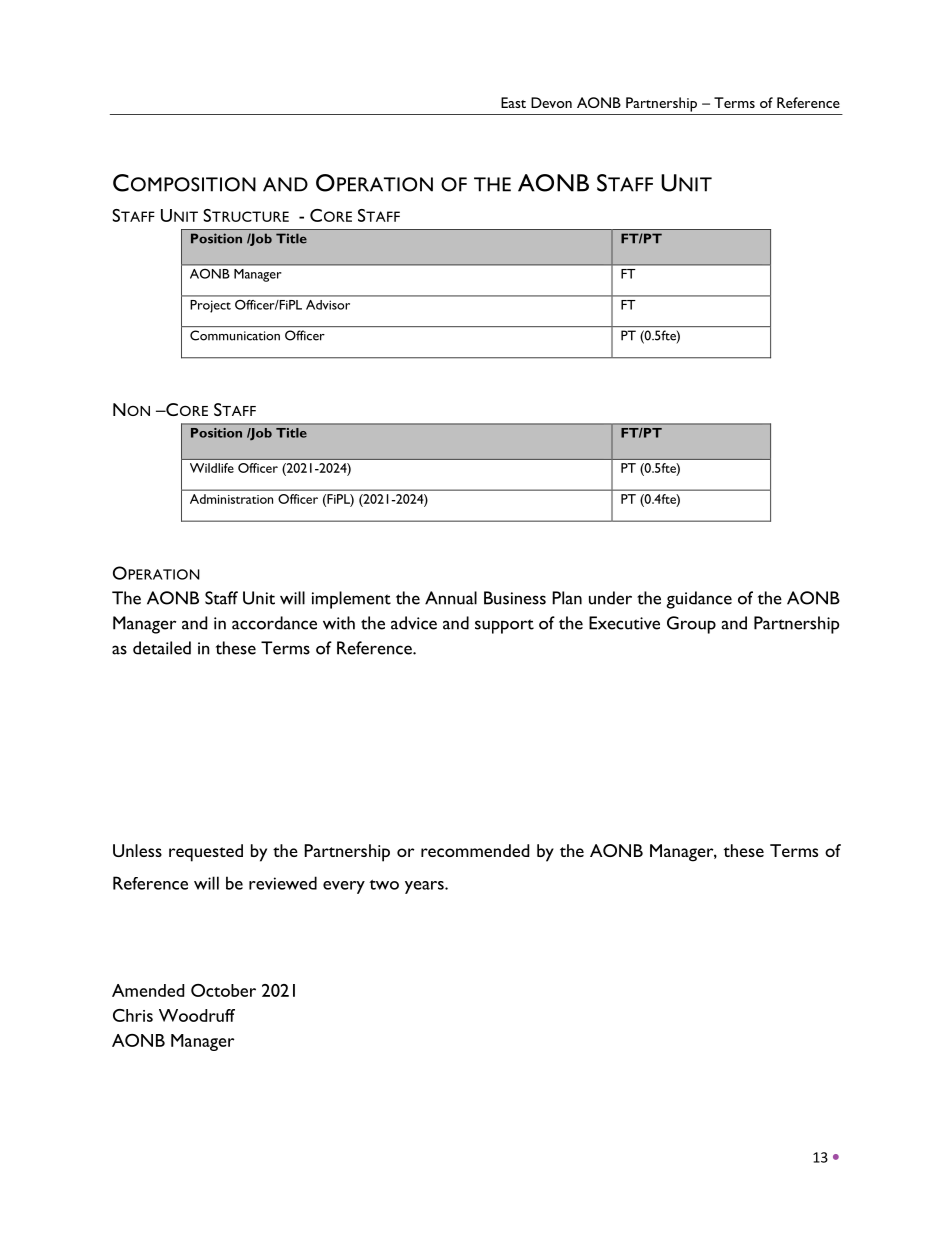  What do you see at coordinates (513, 102) in the document?
I see `East` at bounding box center [513, 102].
